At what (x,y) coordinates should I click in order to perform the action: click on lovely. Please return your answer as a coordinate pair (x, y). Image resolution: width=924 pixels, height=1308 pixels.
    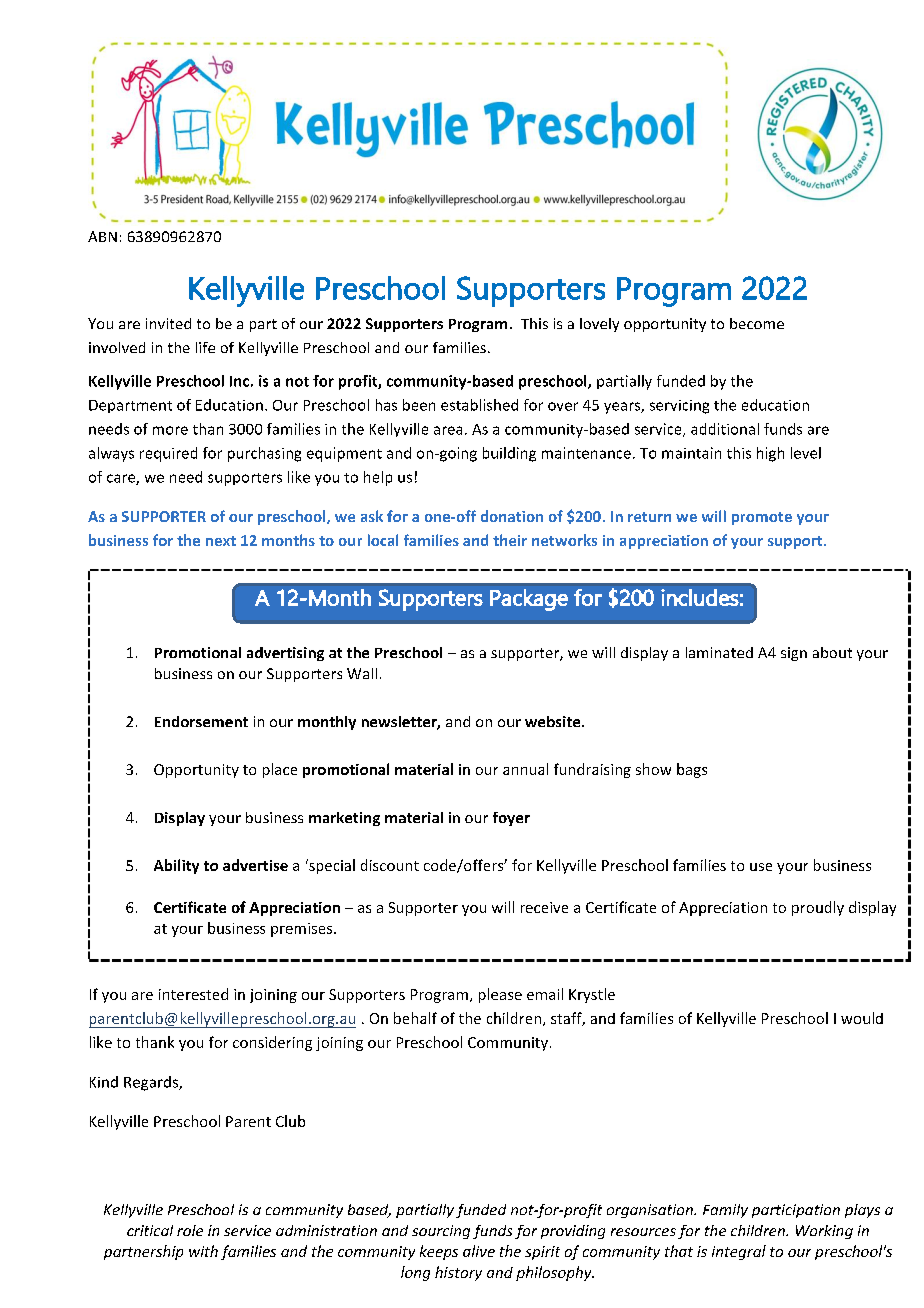
    Looking at the image, I should click on (599, 325).
